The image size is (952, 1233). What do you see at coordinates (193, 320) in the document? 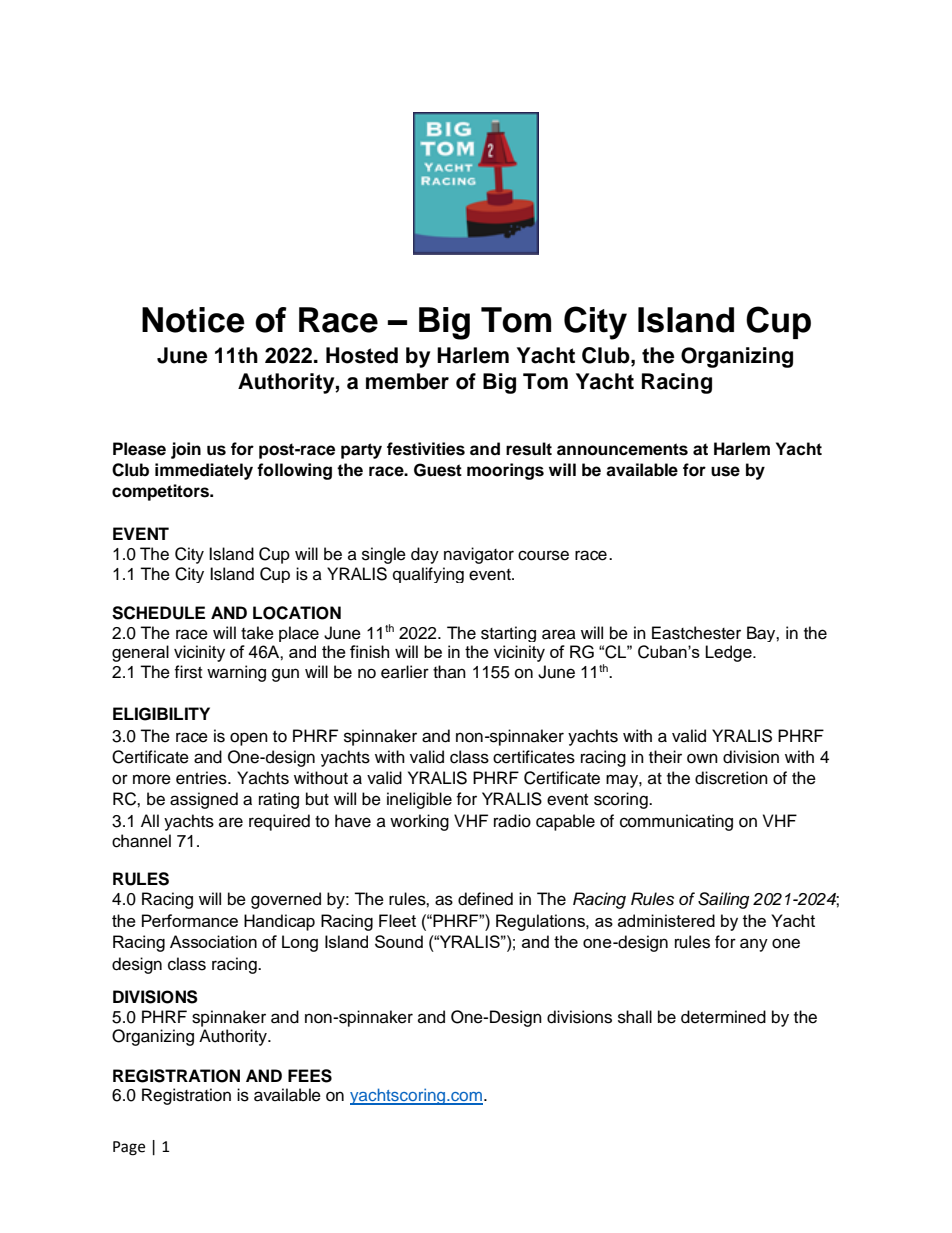
I see `Notice` at bounding box center [193, 320].
